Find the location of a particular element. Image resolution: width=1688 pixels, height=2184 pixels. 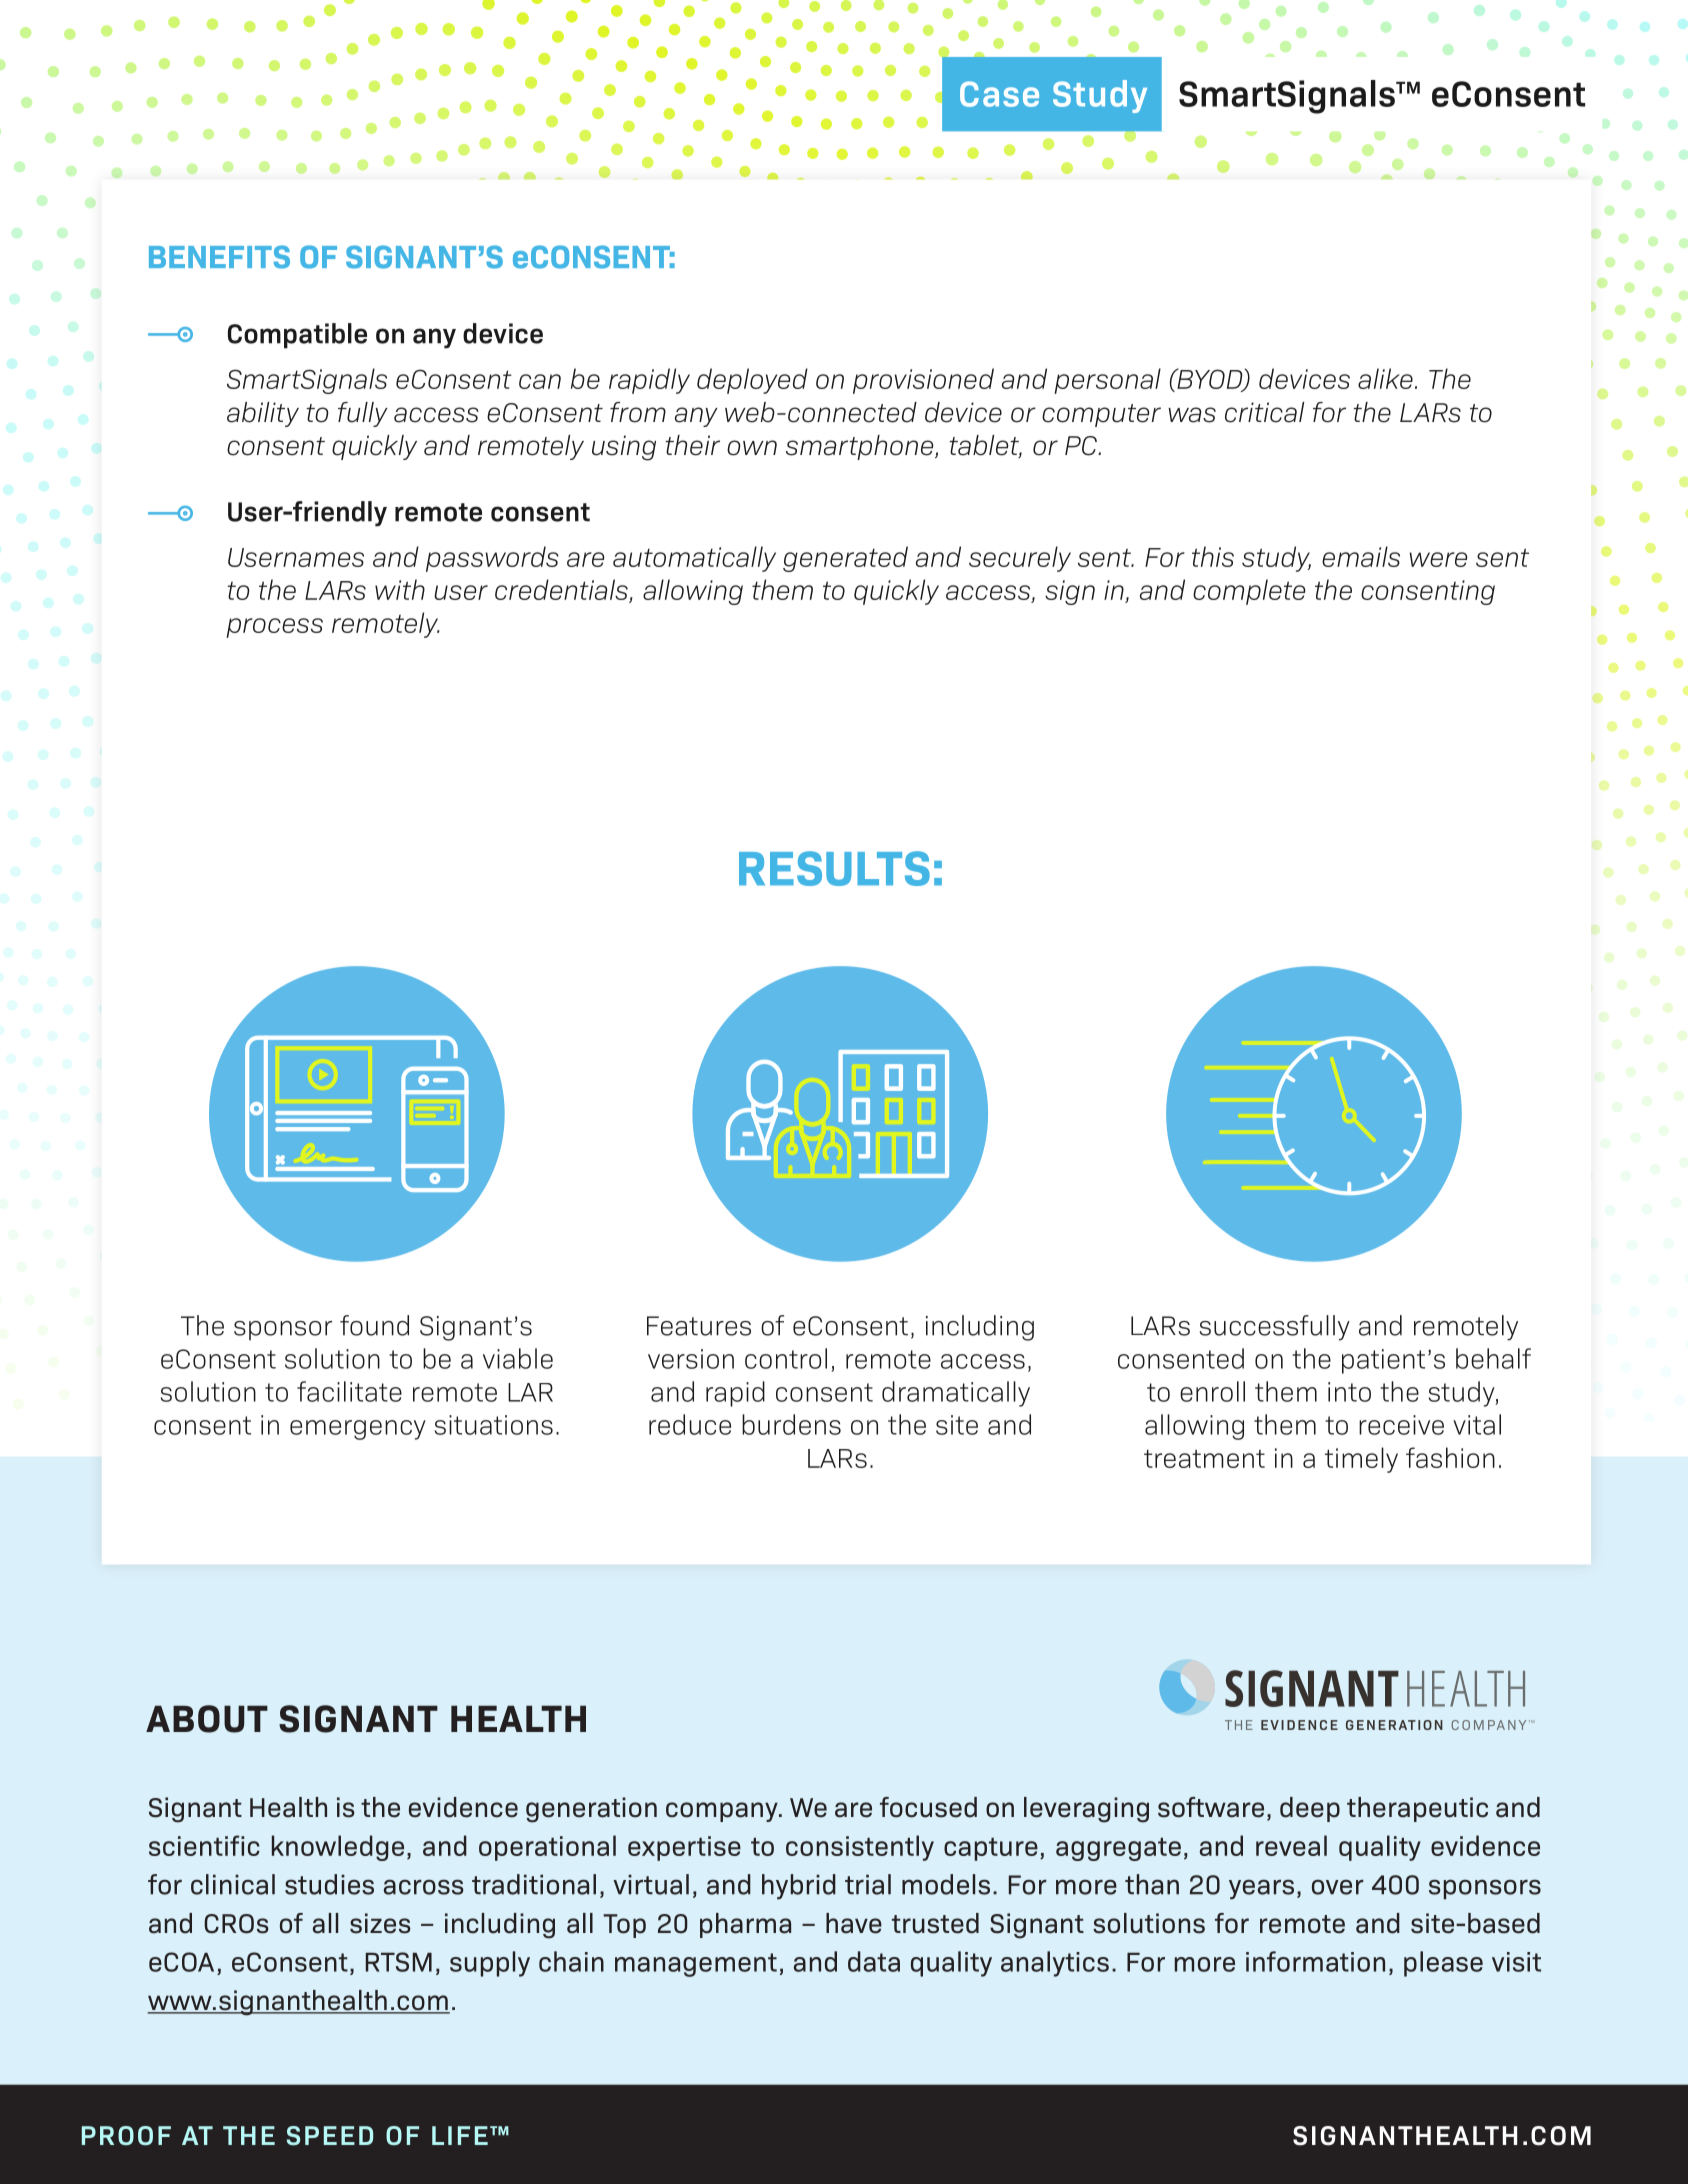

over is located at coordinates (1338, 1887).
